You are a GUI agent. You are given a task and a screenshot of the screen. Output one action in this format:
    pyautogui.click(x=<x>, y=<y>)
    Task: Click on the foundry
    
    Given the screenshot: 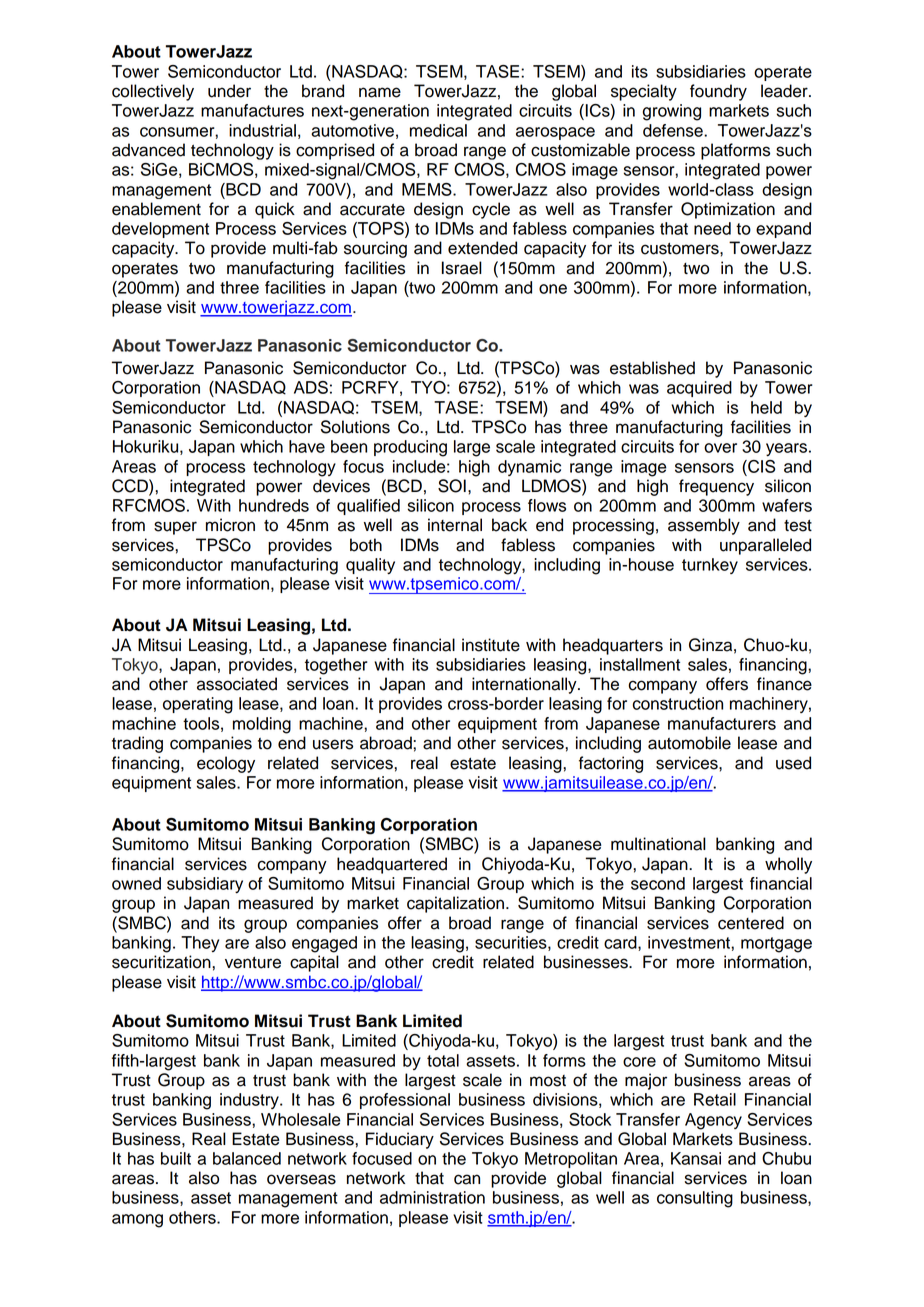 What is the action you would take?
    pyautogui.click(x=718, y=92)
